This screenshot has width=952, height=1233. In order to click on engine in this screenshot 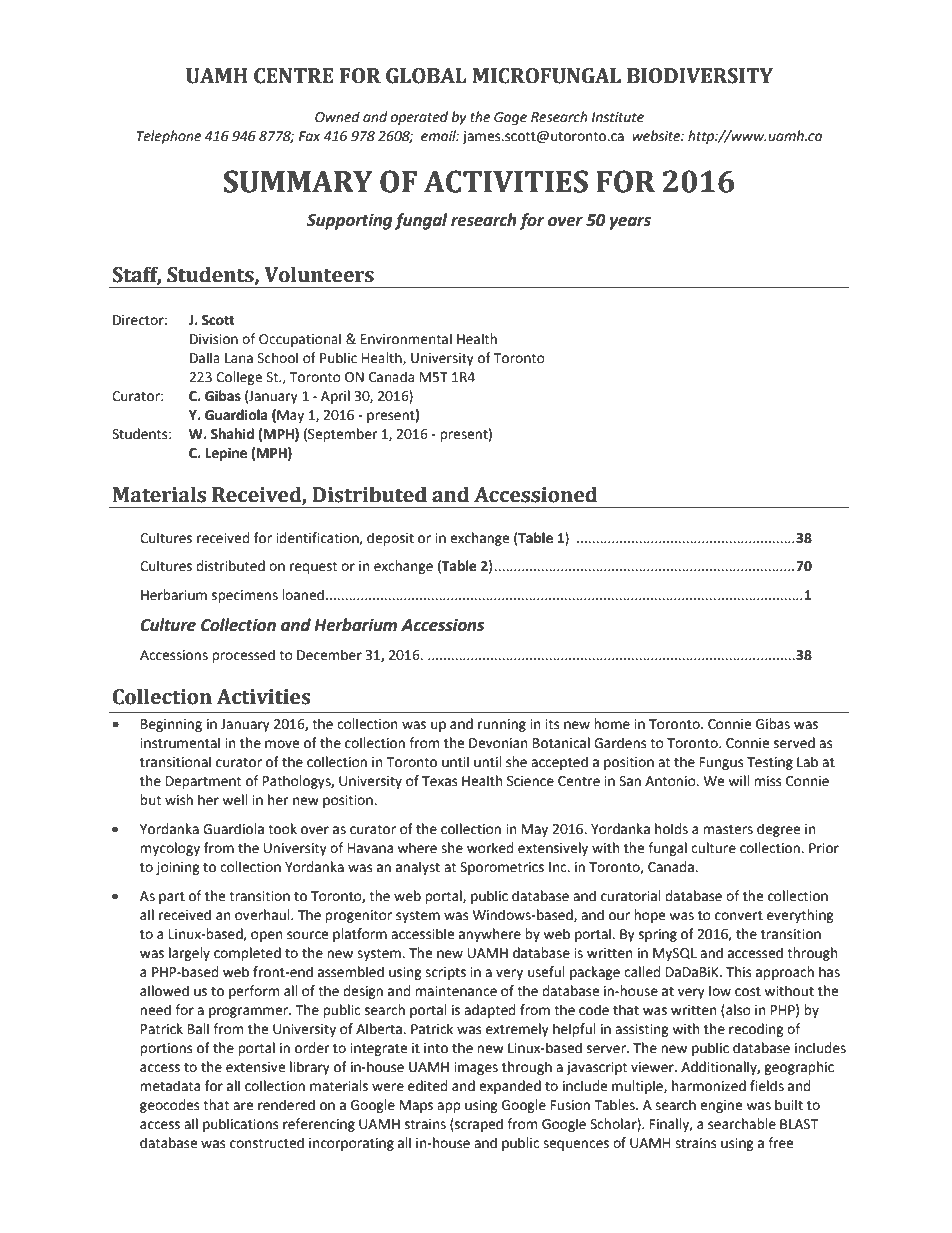, I will do `click(721, 1106)`.
